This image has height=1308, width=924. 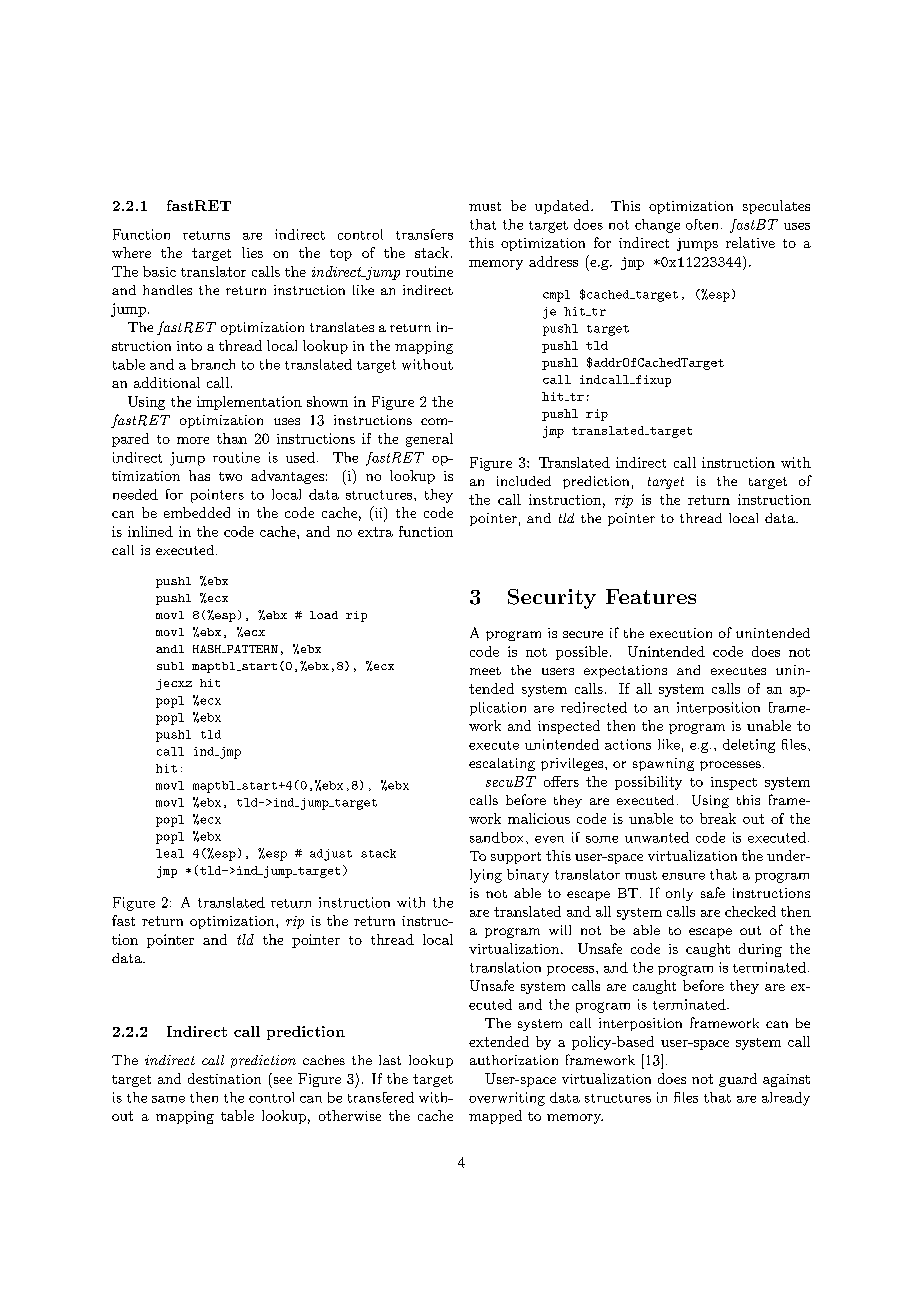 I want to click on meet, so click(x=485, y=671).
